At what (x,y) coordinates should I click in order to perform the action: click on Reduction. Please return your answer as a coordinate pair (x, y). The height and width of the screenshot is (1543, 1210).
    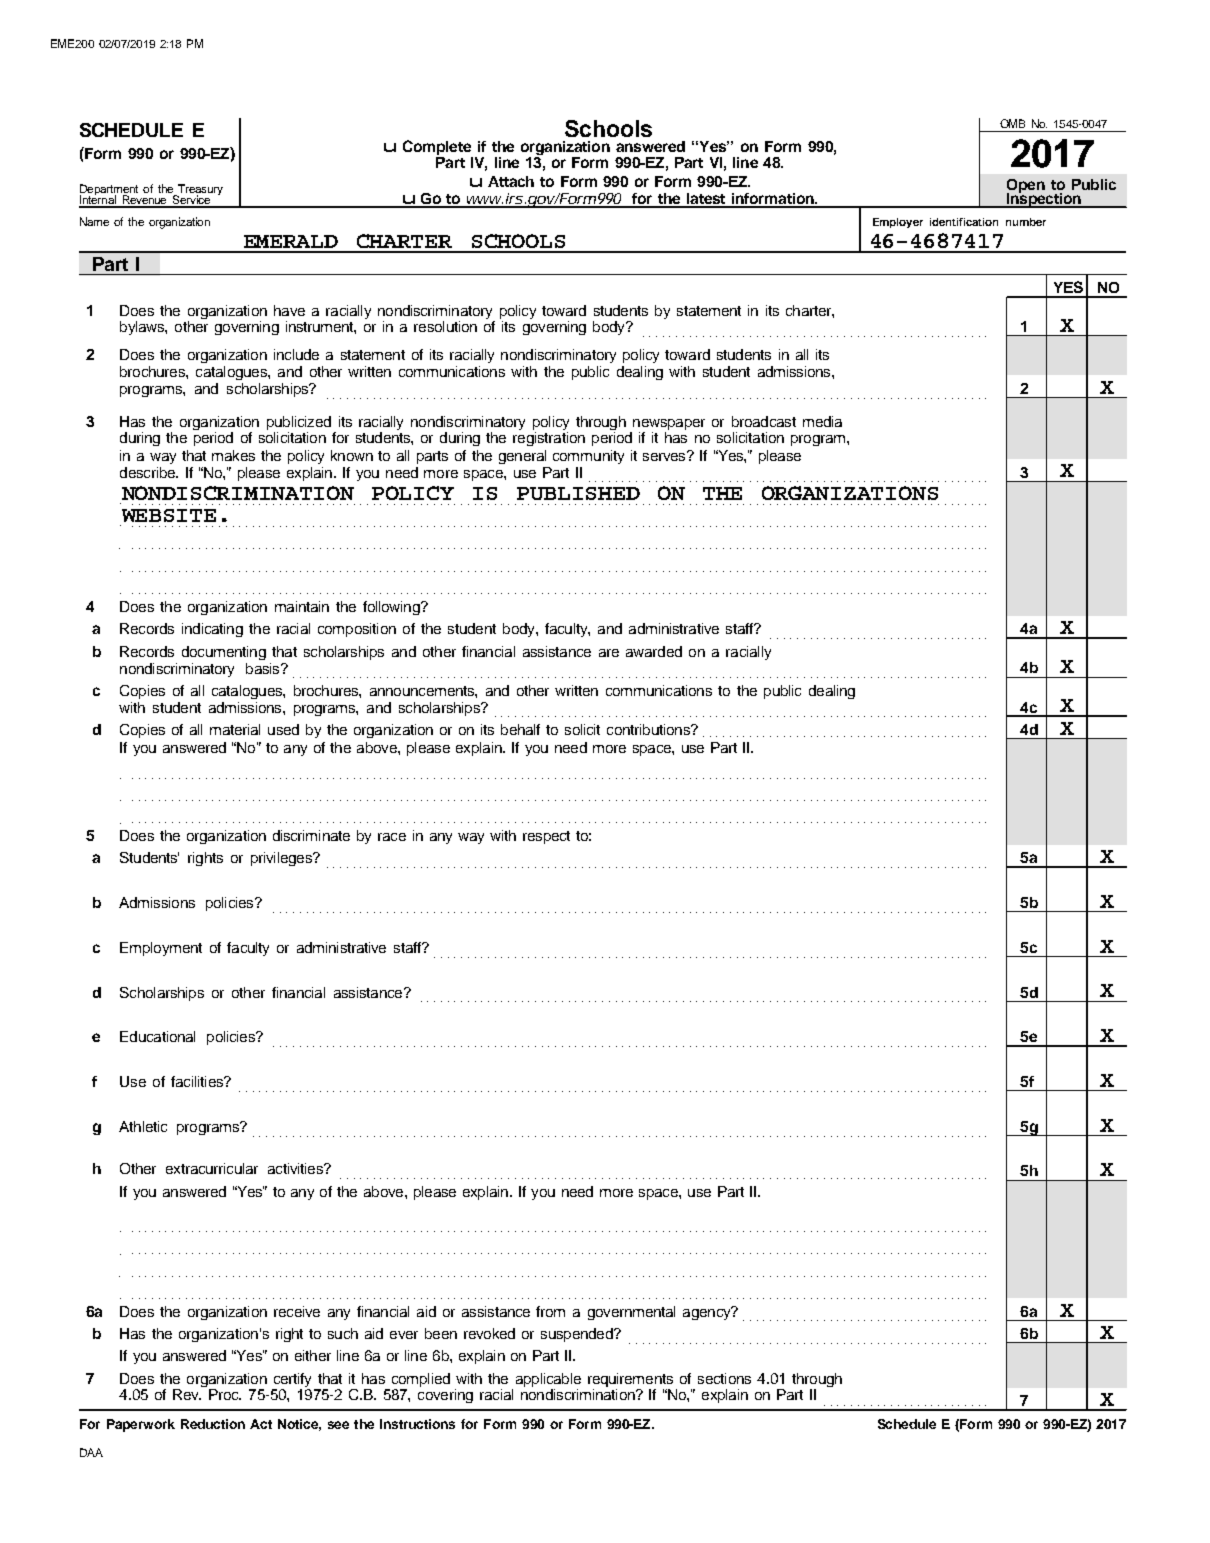
    Looking at the image, I should click on (213, 1424).
